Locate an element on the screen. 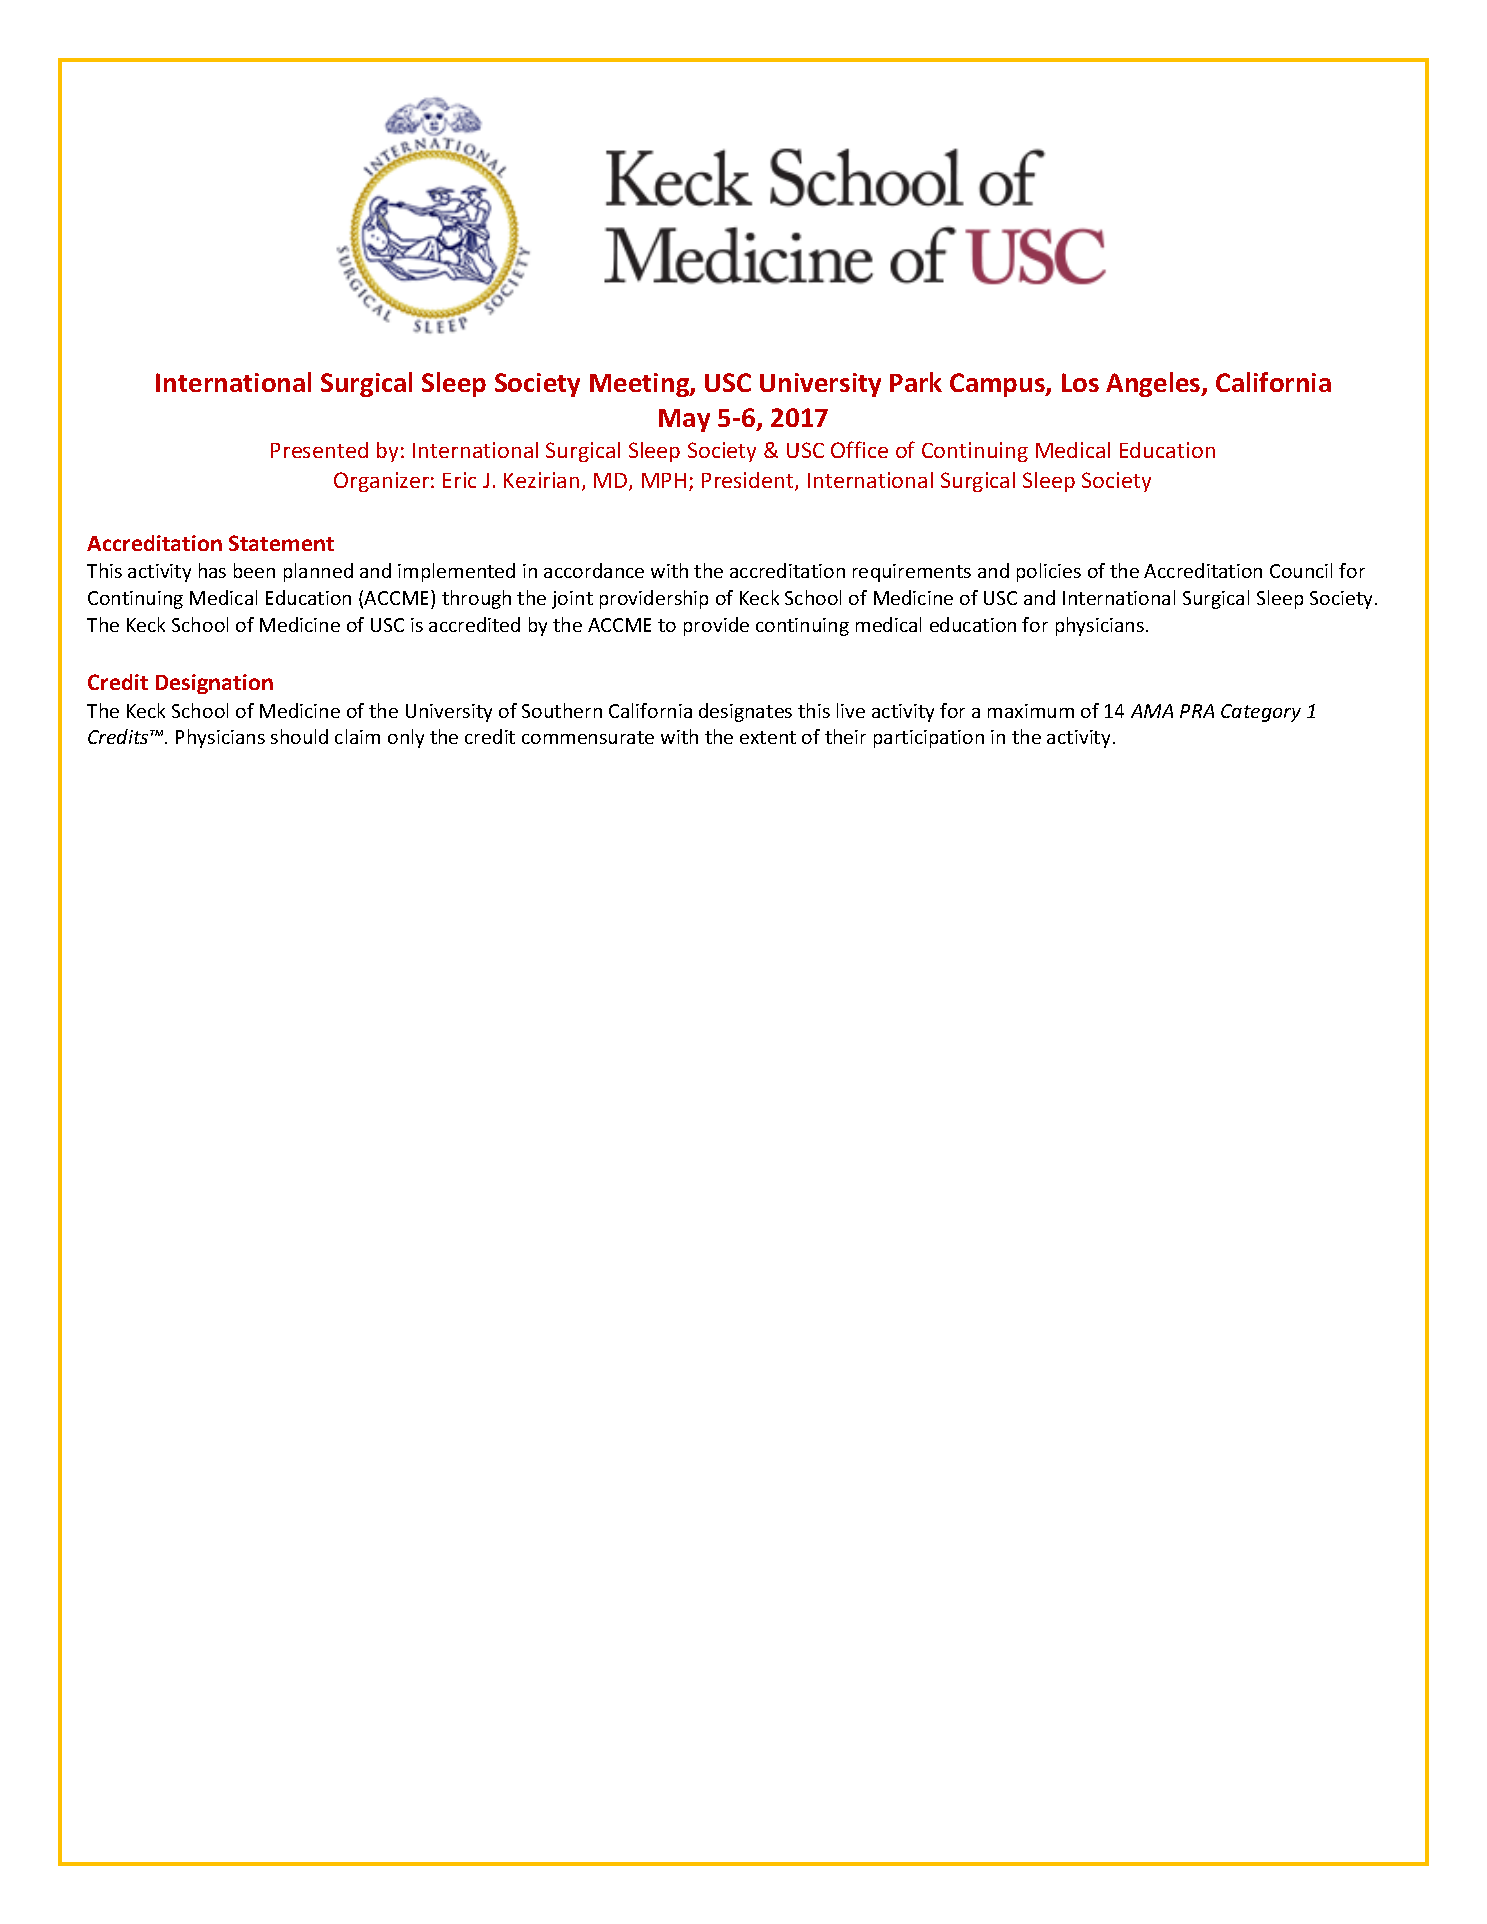 This screenshot has height=1924, width=1487. policies is located at coordinates (1049, 572).
